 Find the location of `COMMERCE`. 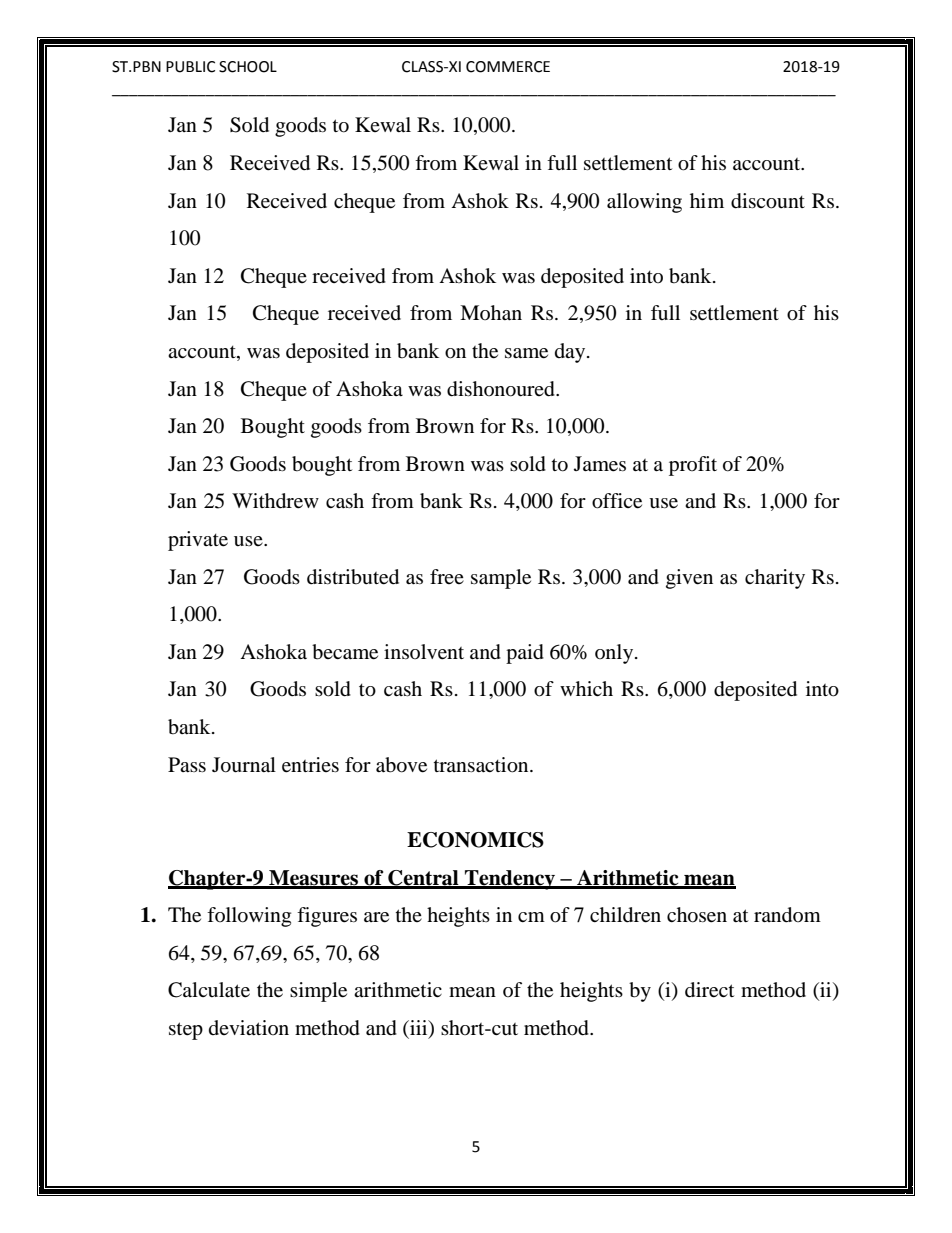

COMMERCE is located at coordinates (508, 67).
